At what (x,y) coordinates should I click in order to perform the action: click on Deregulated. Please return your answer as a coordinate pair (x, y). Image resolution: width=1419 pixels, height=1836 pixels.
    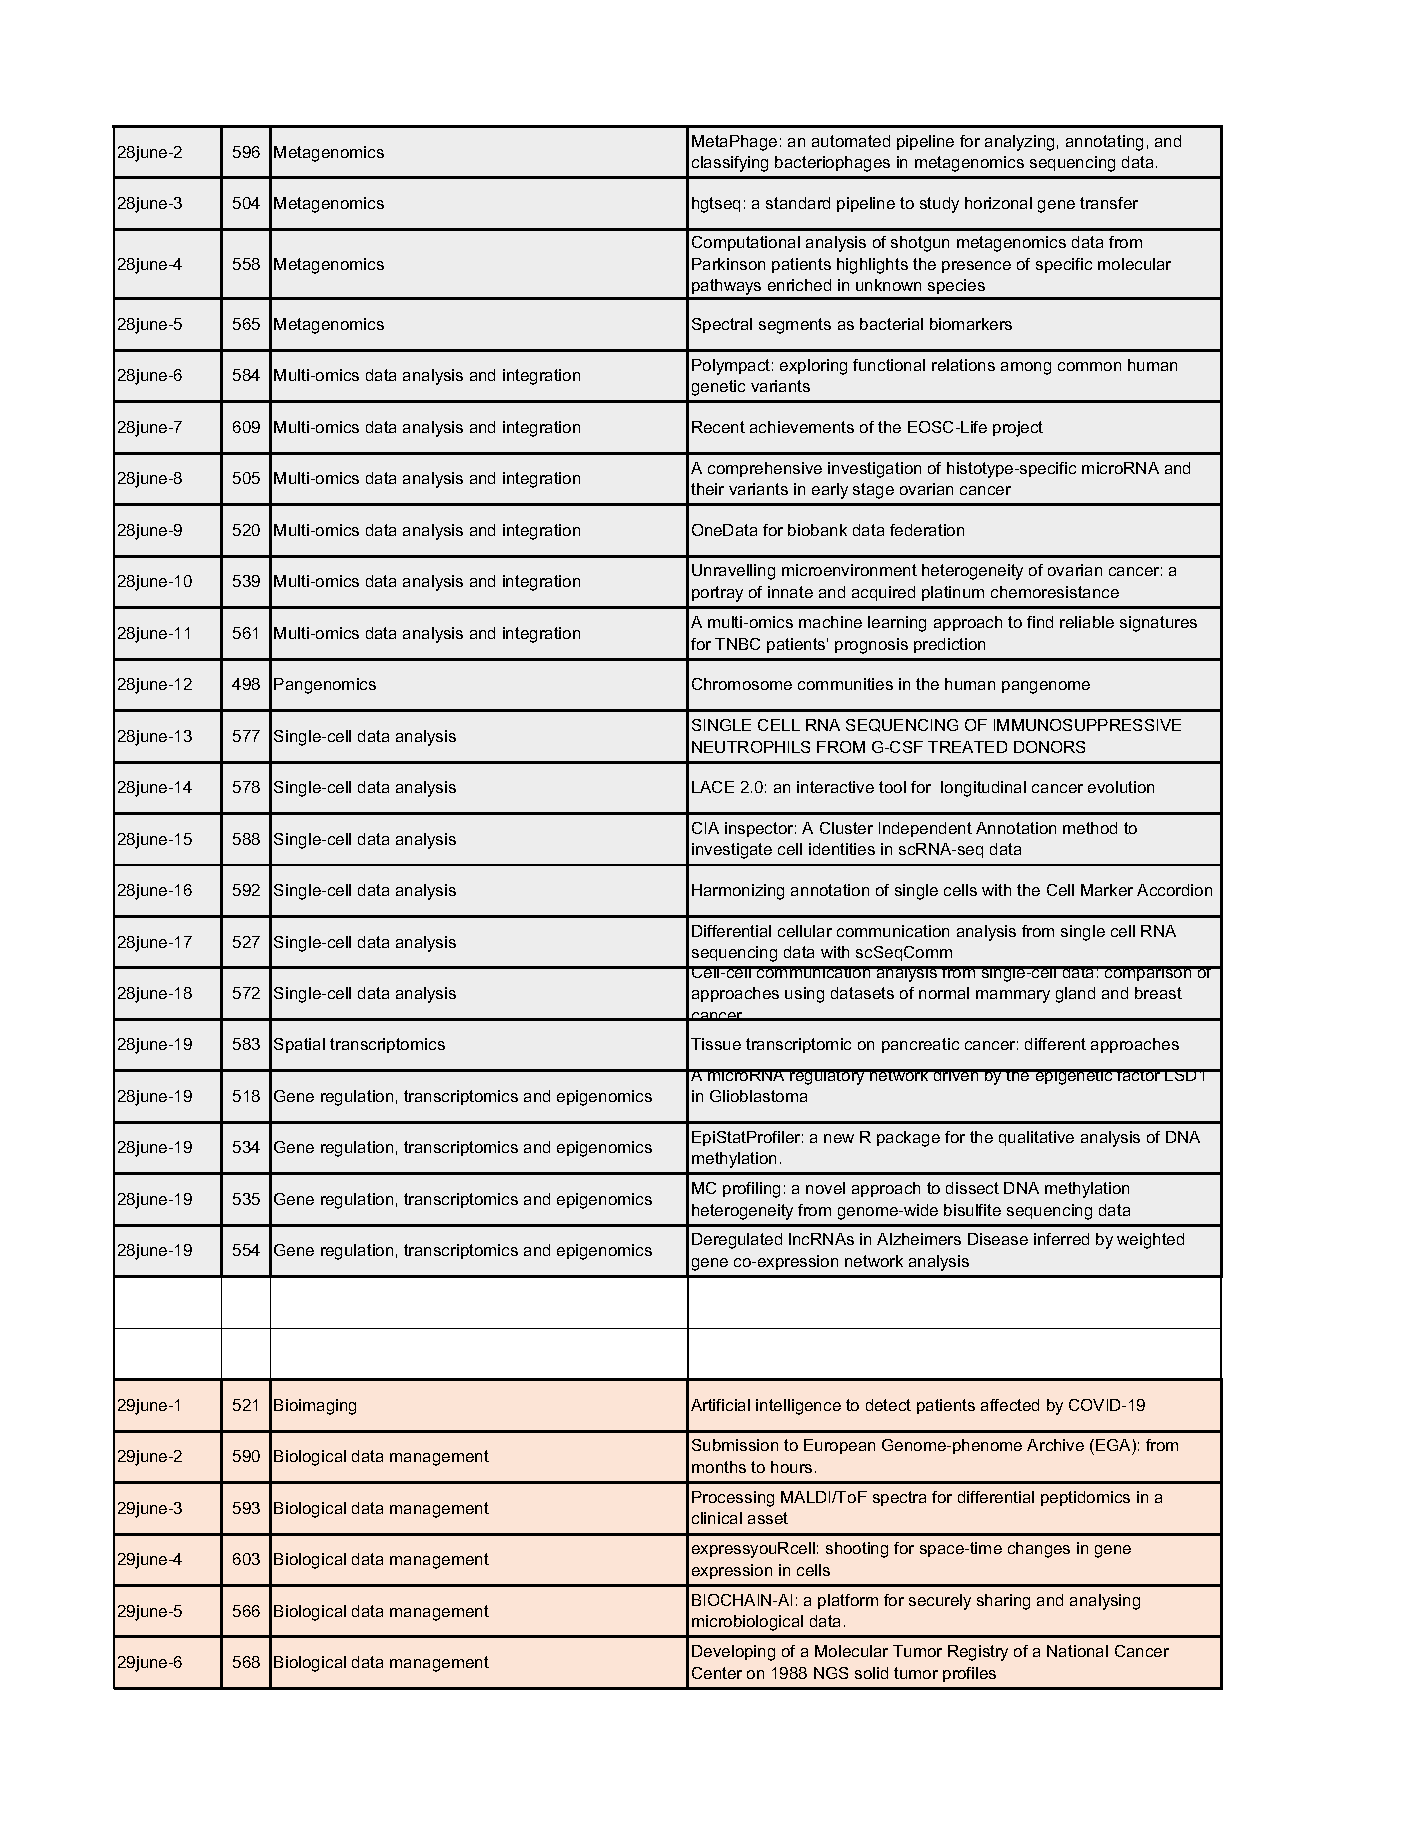
    Looking at the image, I should click on (737, 1241).
